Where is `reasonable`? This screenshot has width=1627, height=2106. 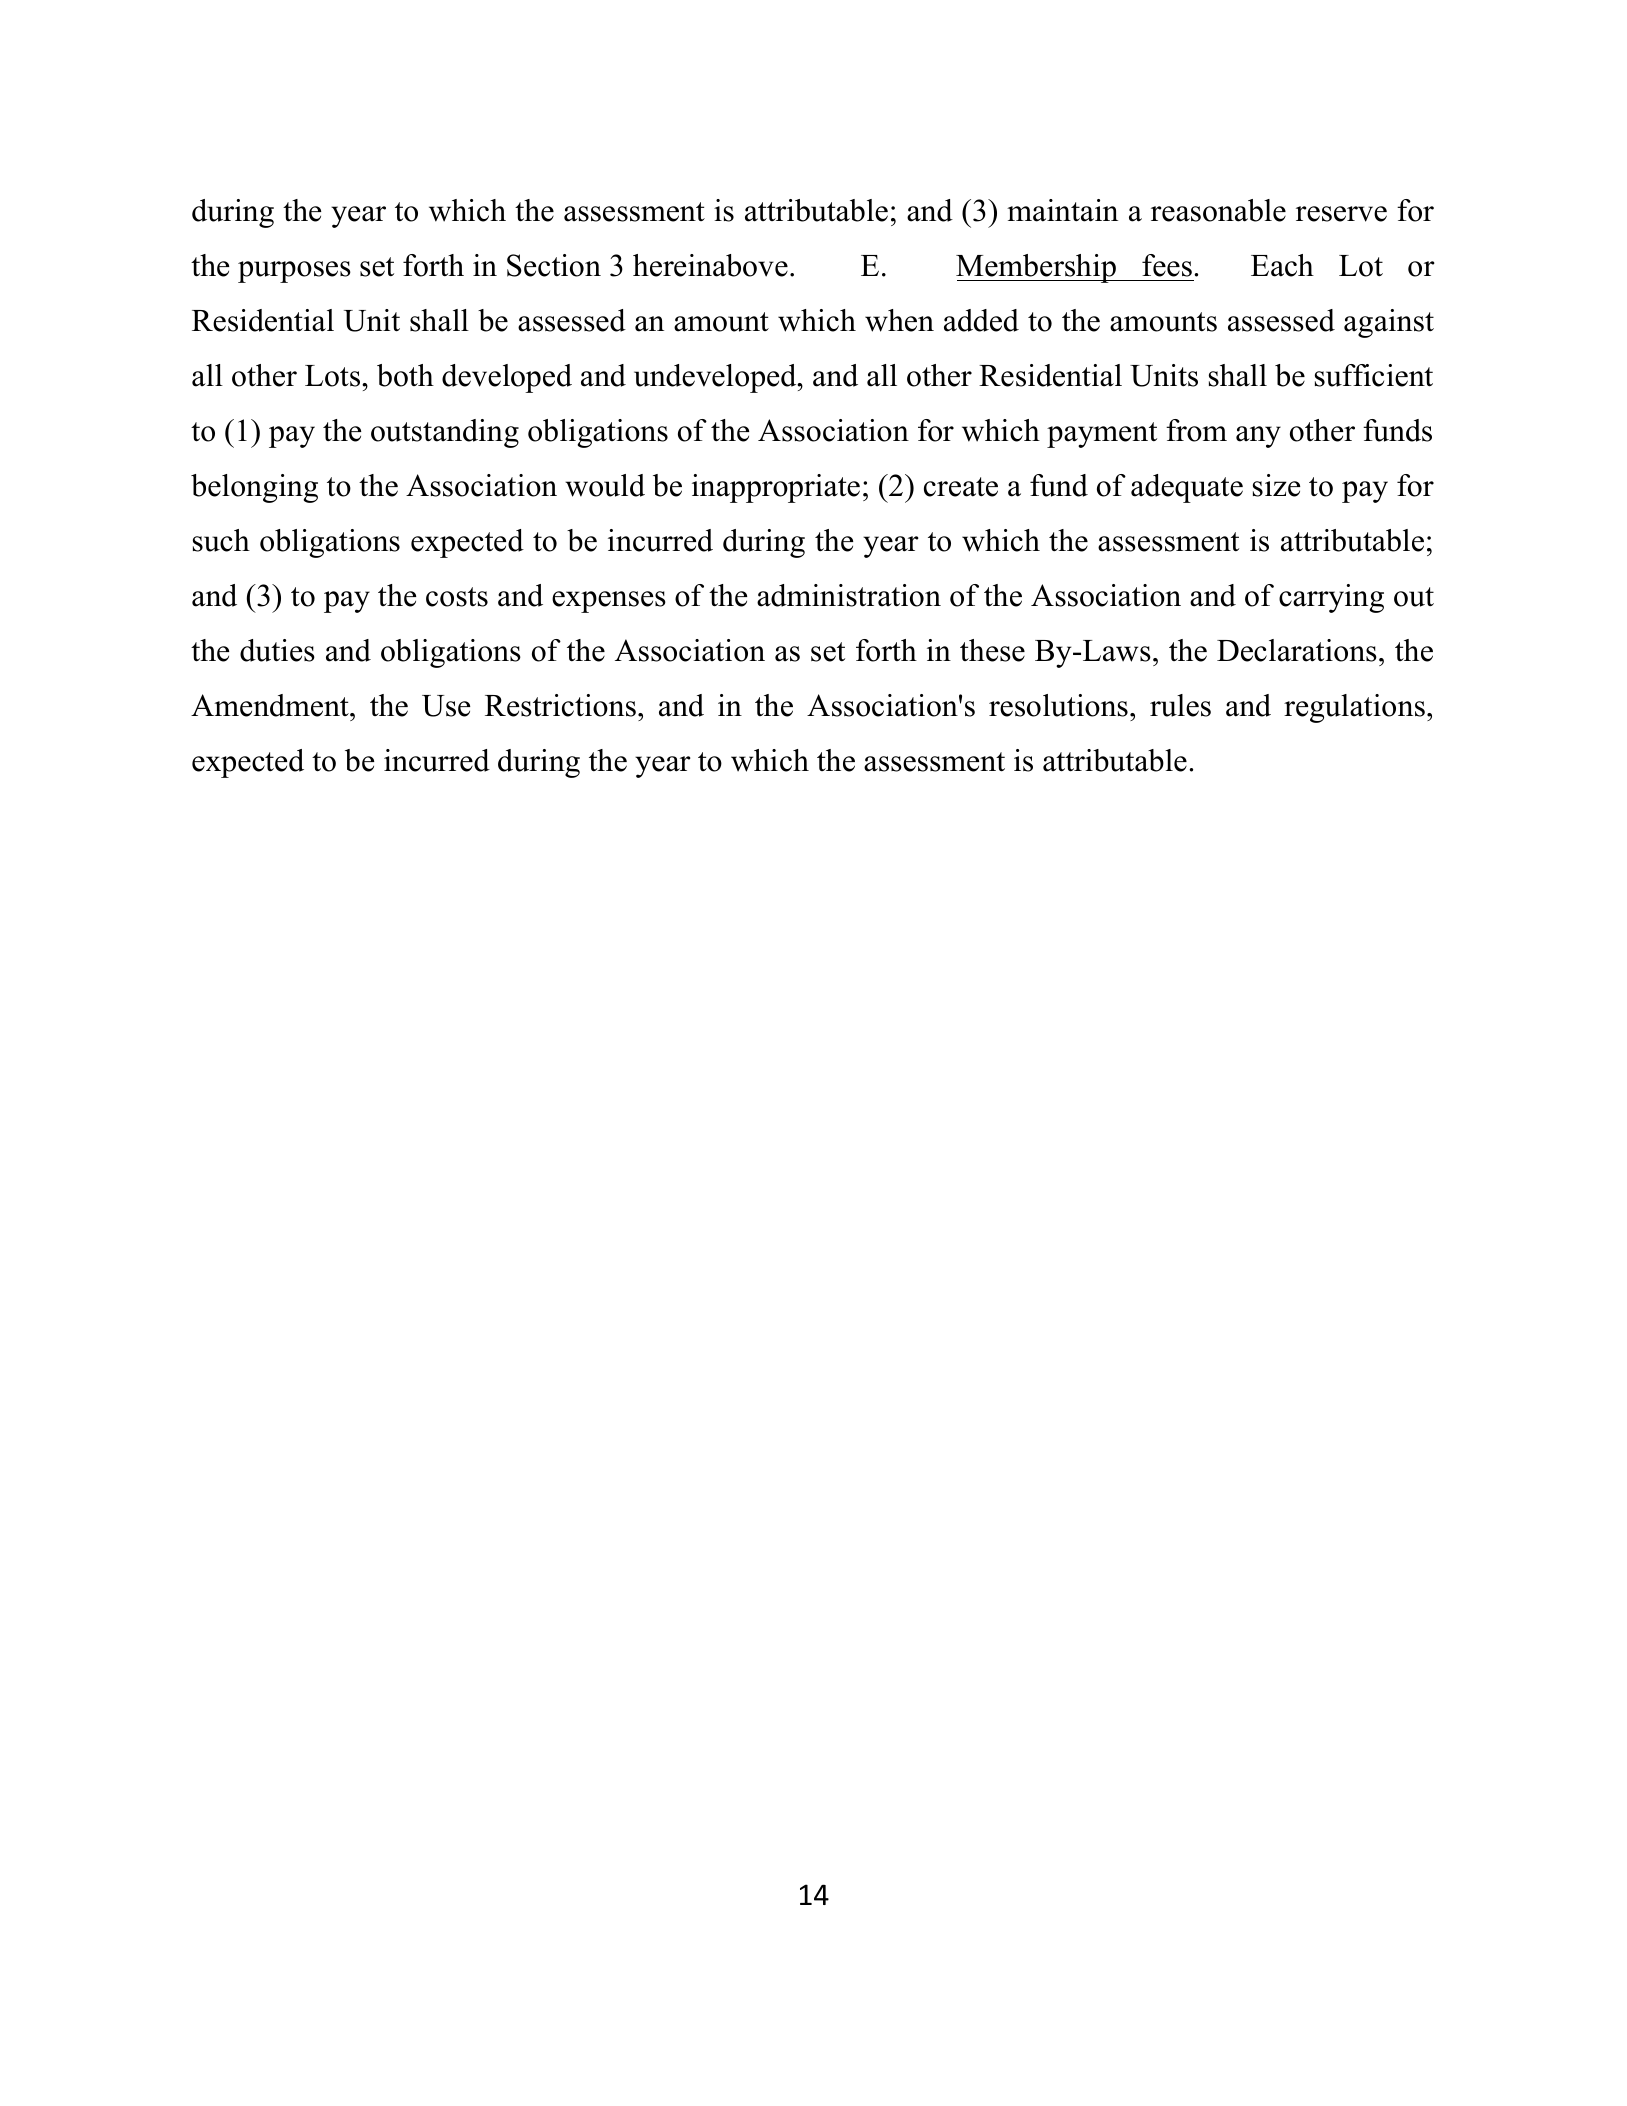 reasonable is located at coordinates (1218, 210).
